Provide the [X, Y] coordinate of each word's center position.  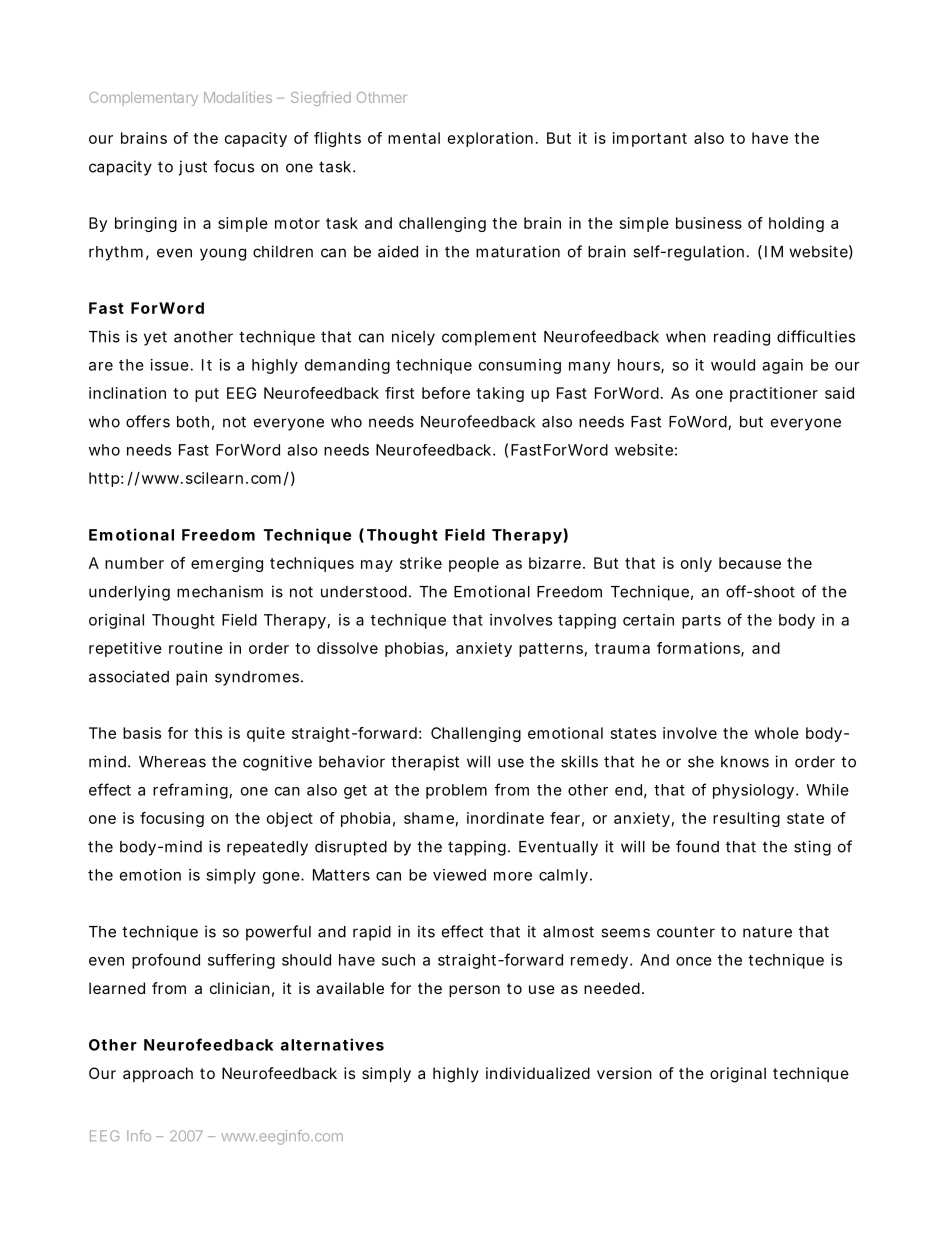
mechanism [220, 591]
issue [170, 365]
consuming [520, 366]
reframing [190, 791]
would [733, 365]
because [750, 563]
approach [158, 1074]
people [474, 564]
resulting [746, 819]
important [650, 139]
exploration [490, 139]
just [193, 168]
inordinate [505, 818]
